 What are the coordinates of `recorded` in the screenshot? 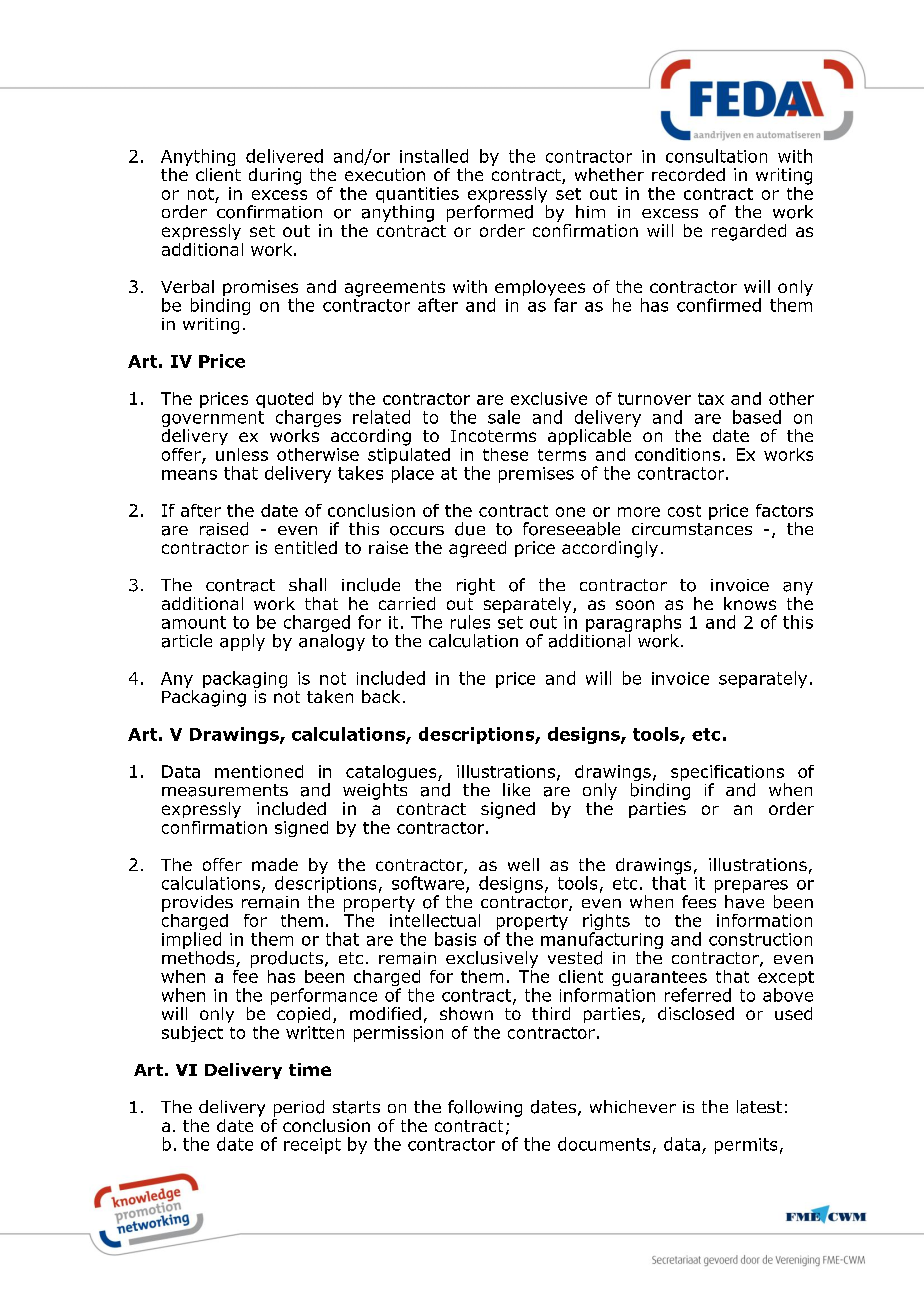 It's located at (688, 174).
